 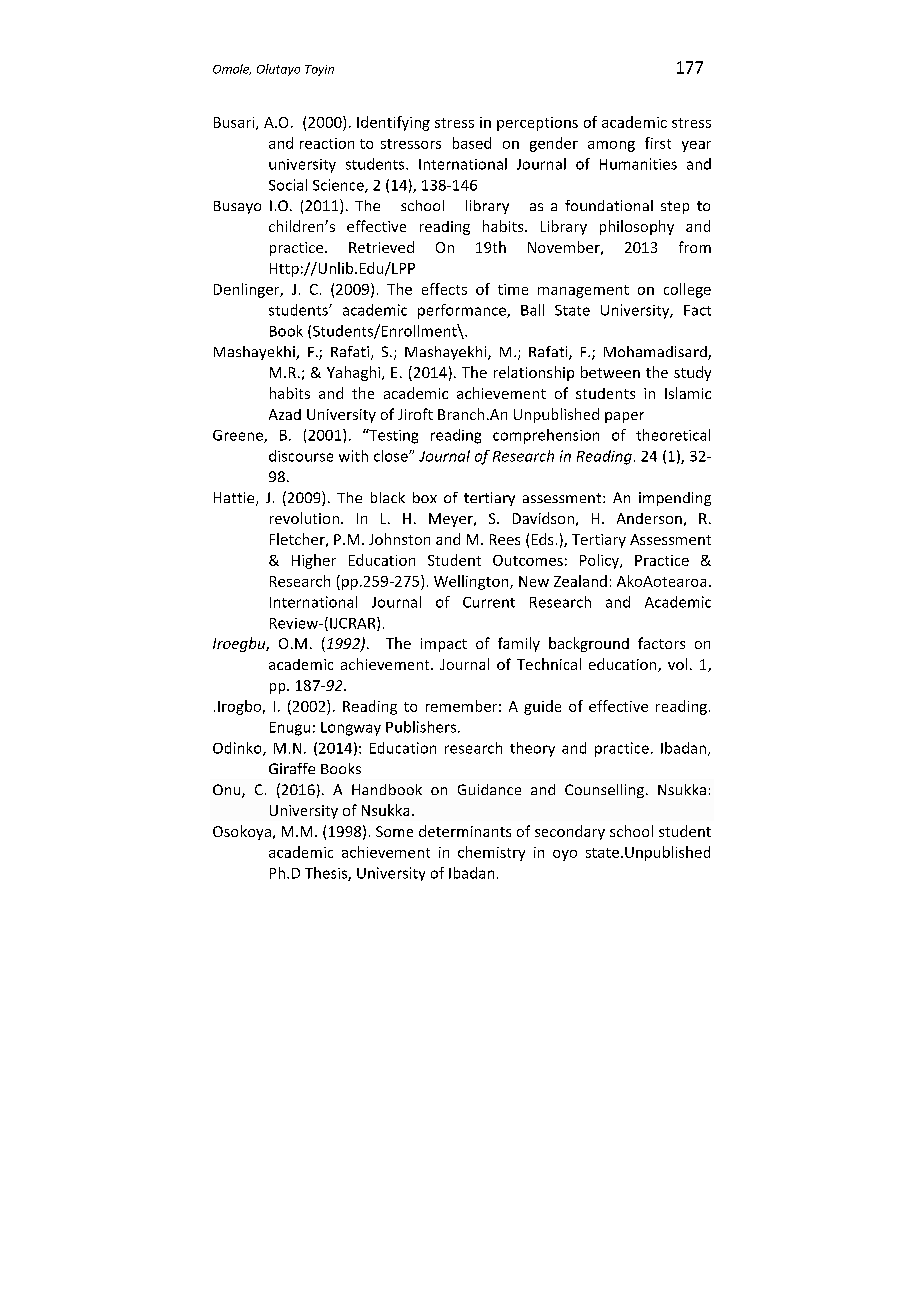 I want to click on impact, so click(x=444, y=645).
